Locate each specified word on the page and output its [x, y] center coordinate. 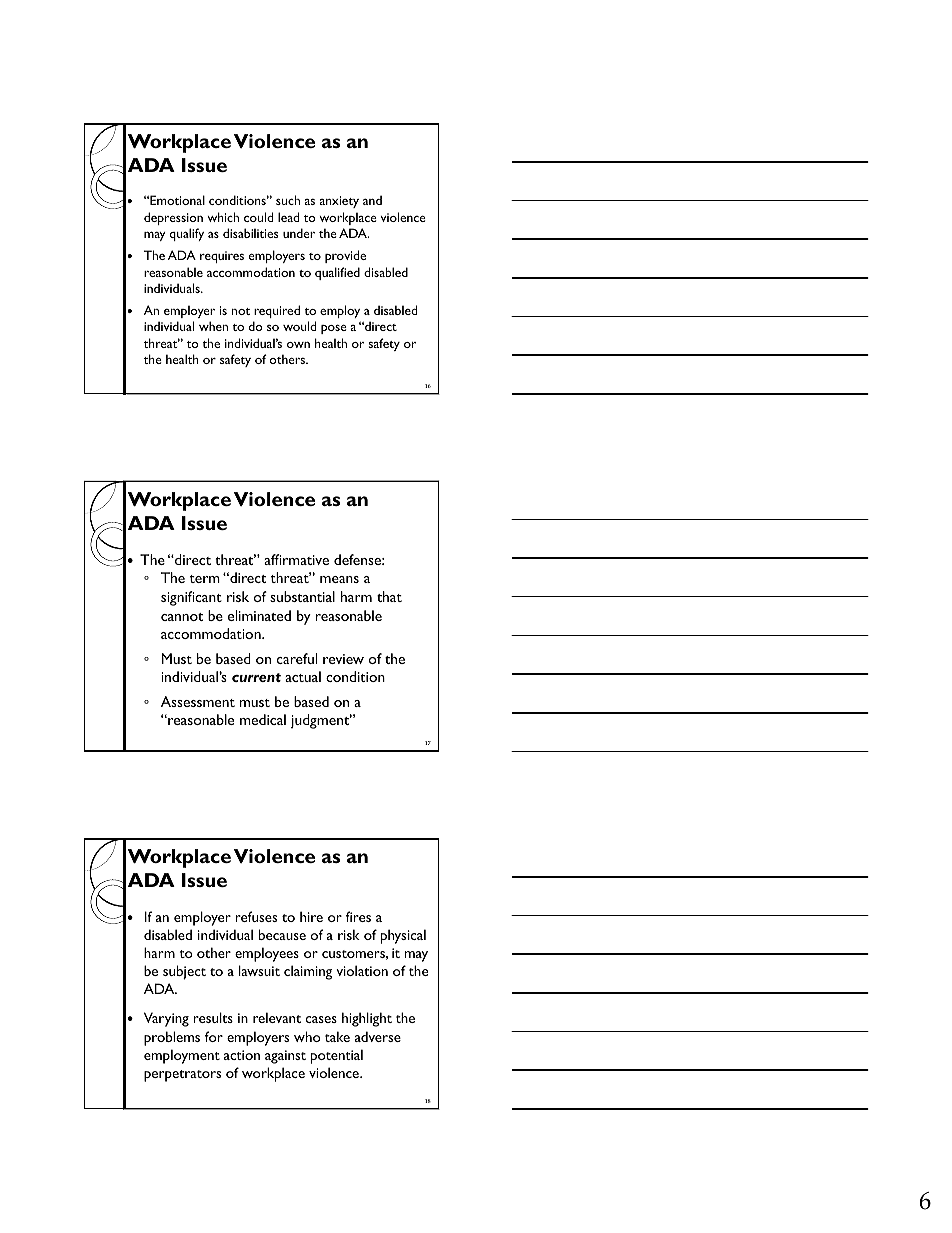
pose [334, 329]
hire [311, 916]
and [372, 200]
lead [288, 217]
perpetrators [182, 1076]
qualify [187, 234]
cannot [182, 617]
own [298, 345]
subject [184, 972]
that [389, 596]
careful [297, 658]
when [213, 326]
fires [358, 916]
